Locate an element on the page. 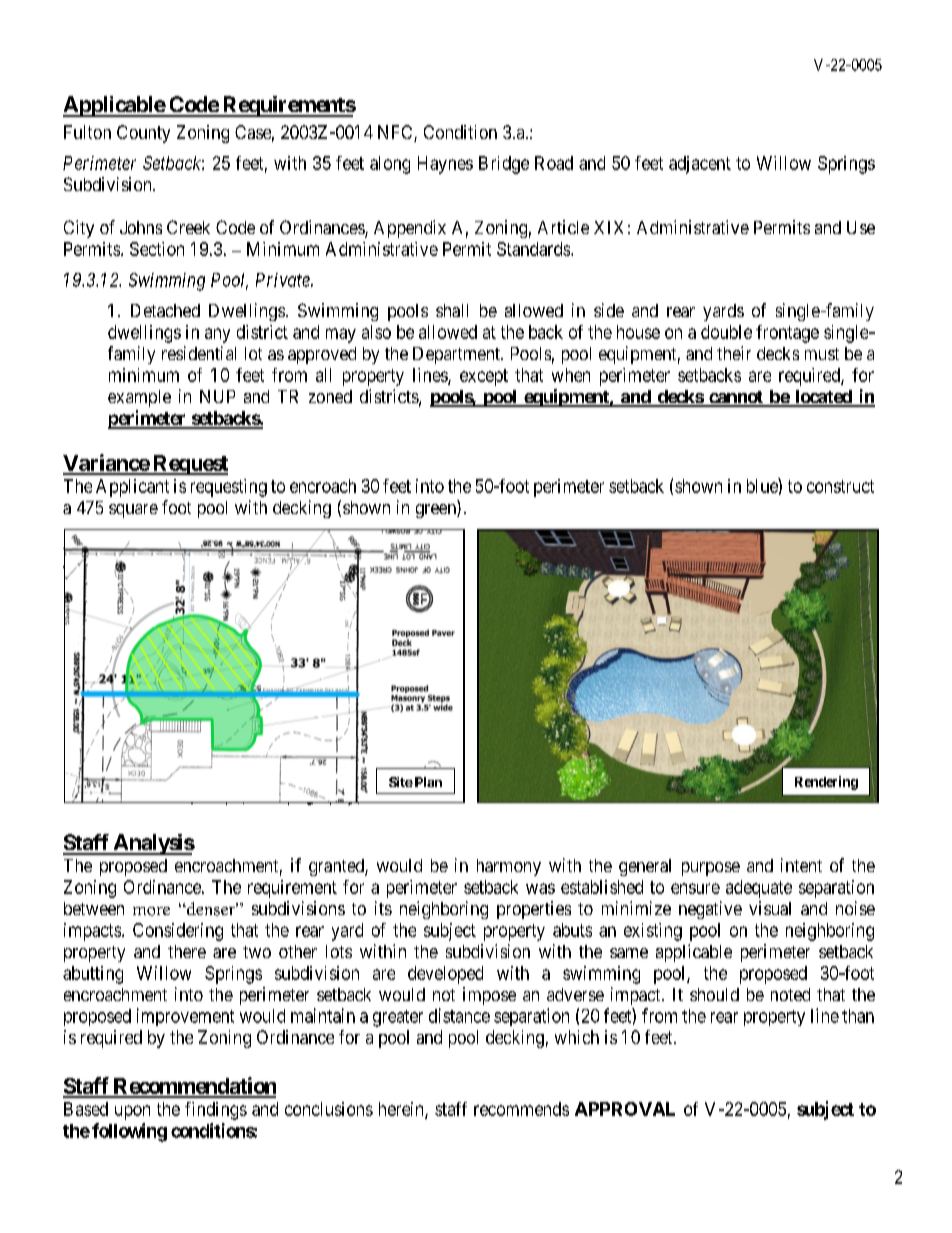 This document has width=952, height=1233. County is located at coordinates (143, 134).
